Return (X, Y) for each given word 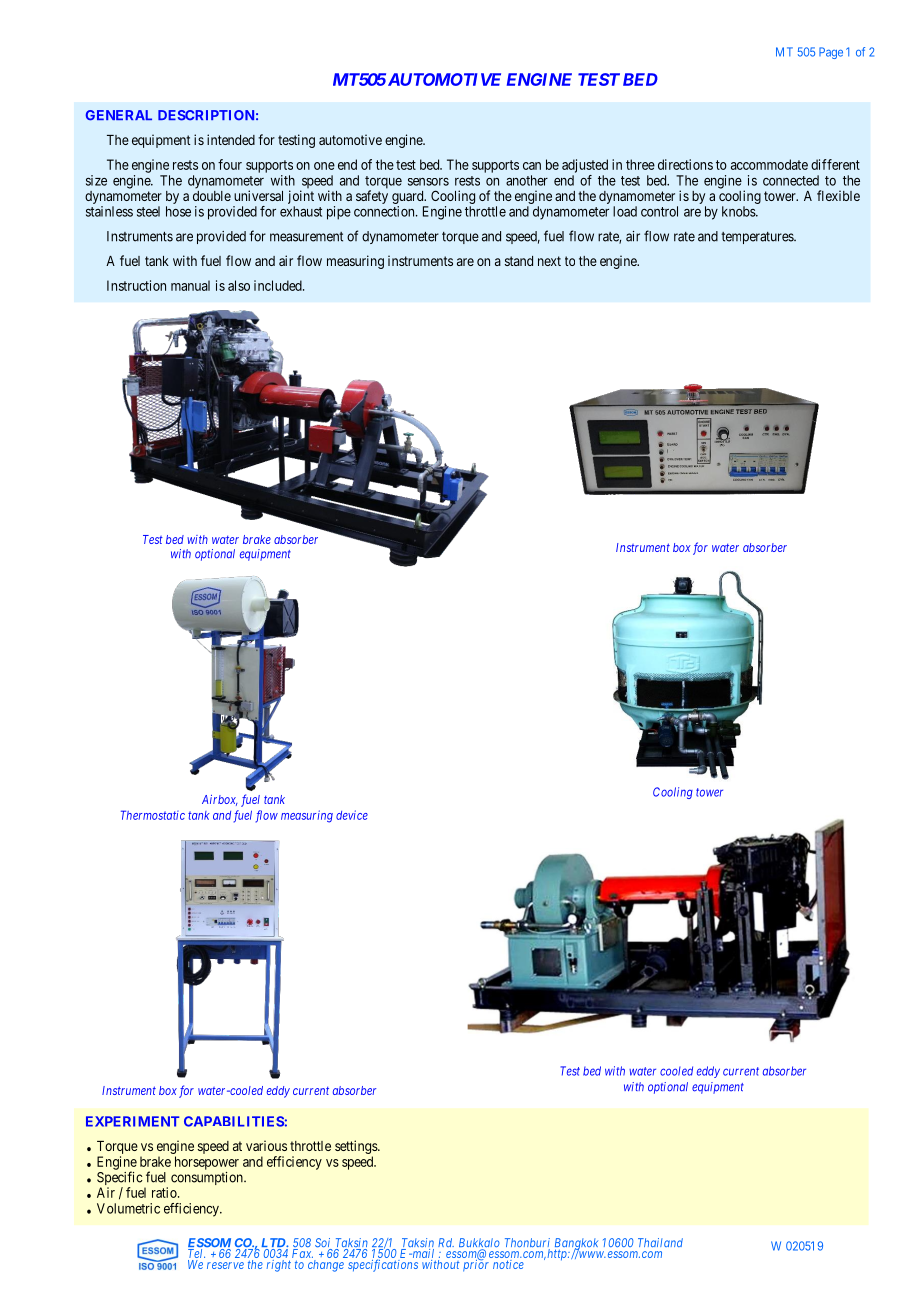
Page (831, 53)
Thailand (660, 1242)
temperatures (758, 238)
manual (190, 285)
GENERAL (119, 115)
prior (476, 1265)
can (532, 166)
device (352, 815)
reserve (225, 1265)
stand (519, 261)
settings (357, 1147)
